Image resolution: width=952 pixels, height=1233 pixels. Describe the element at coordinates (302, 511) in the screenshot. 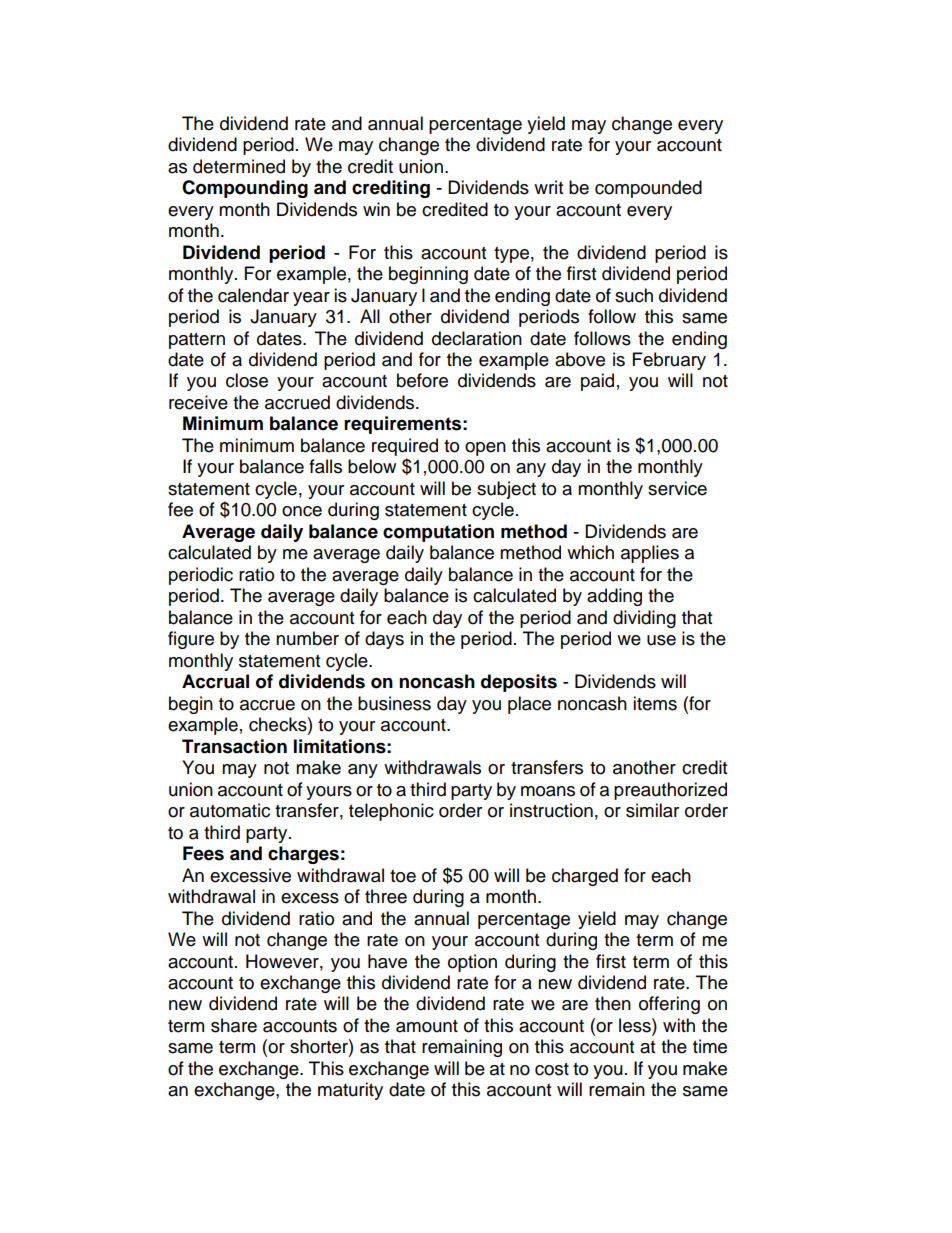

I see `once` at that location.
